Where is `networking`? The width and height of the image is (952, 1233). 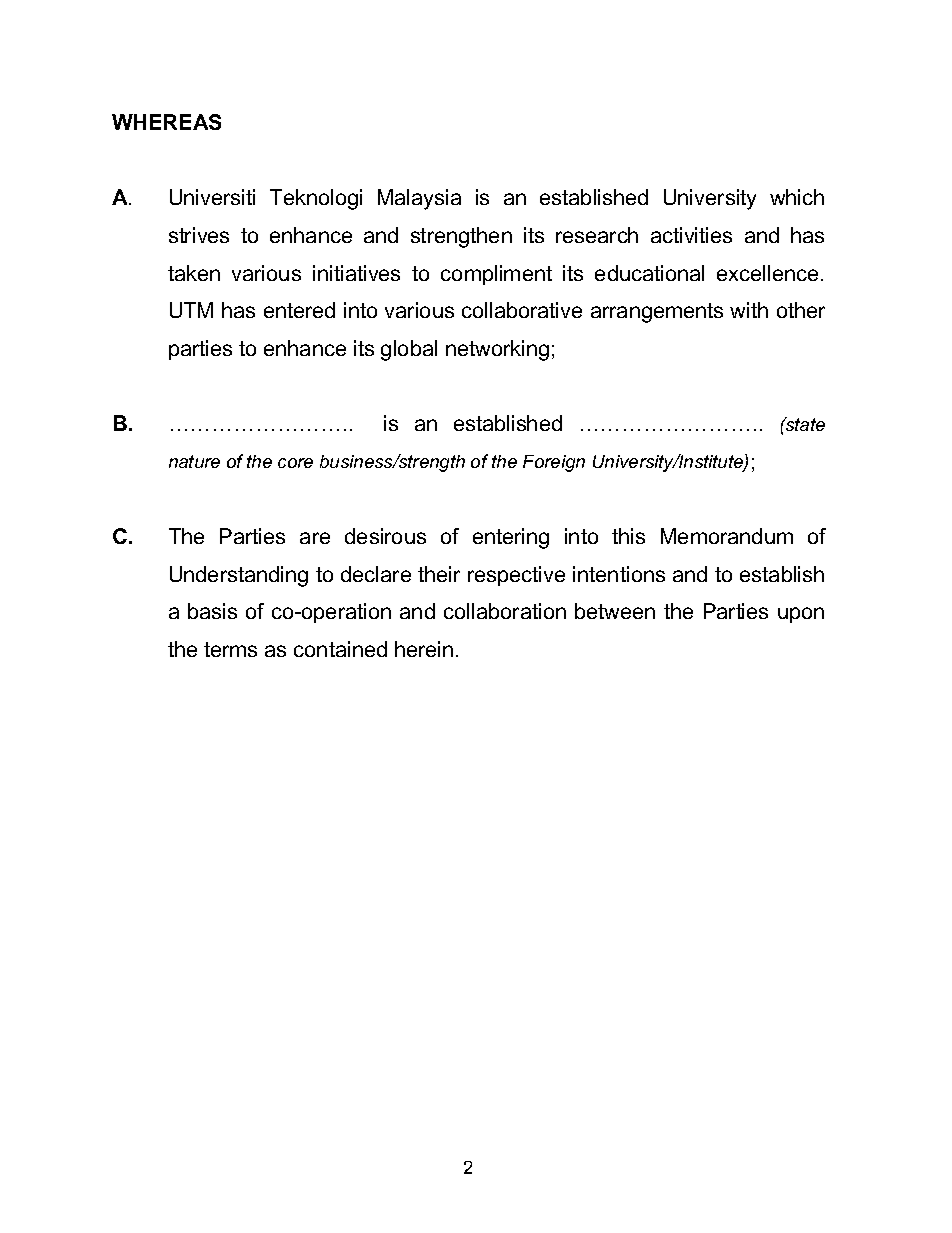 networking is located at coordinates (497, 350).
